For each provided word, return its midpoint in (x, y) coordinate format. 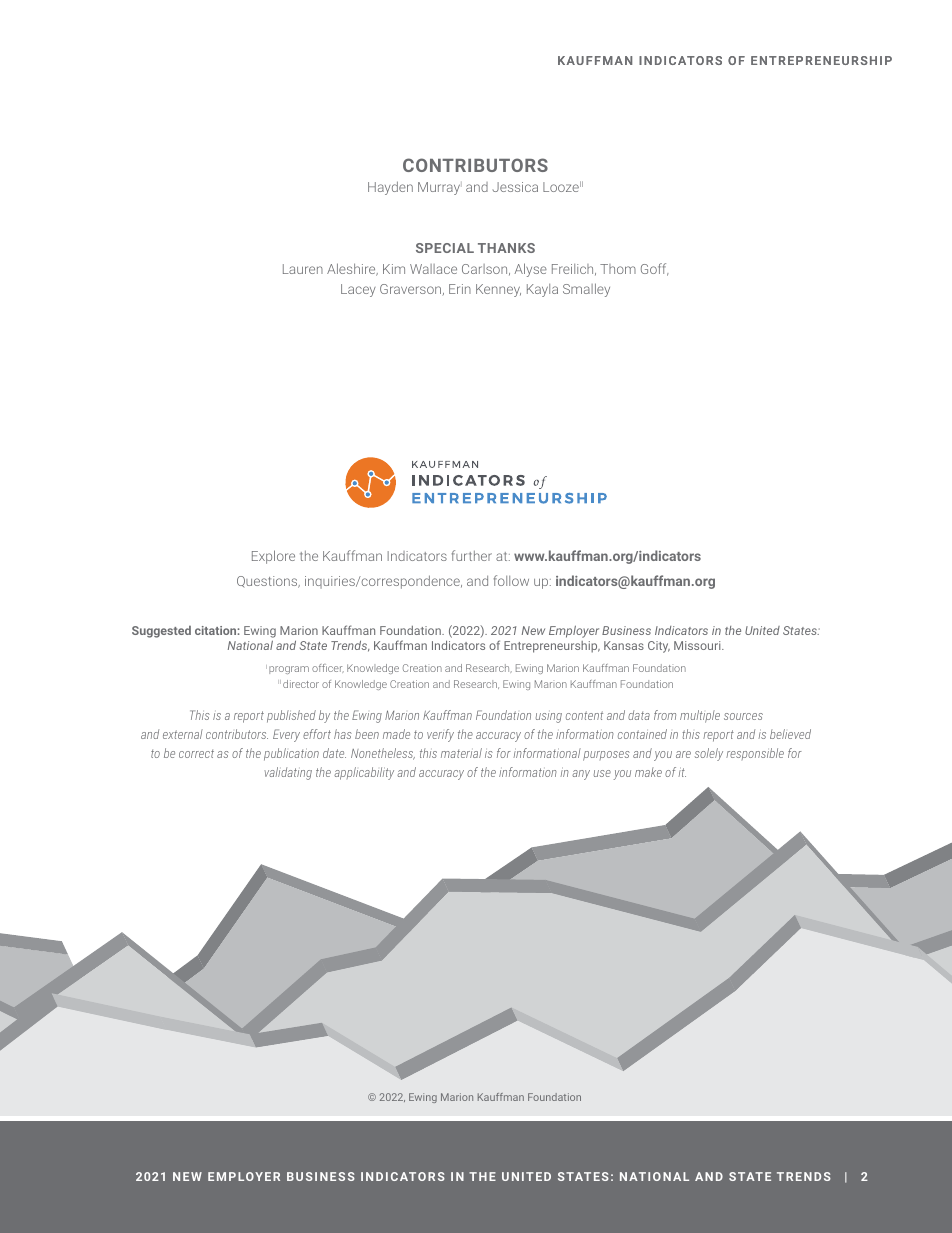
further (472, 555)
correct (196, 753)
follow (511, 580)
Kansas (624, 645)
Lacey (358, 290)
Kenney (498, 290)
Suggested (161, 632)
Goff (655, 269)
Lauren (303, 269)
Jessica (515, 187)
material (461, 753)
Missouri (698, 645)
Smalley (586, 290)
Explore (273, 557)
